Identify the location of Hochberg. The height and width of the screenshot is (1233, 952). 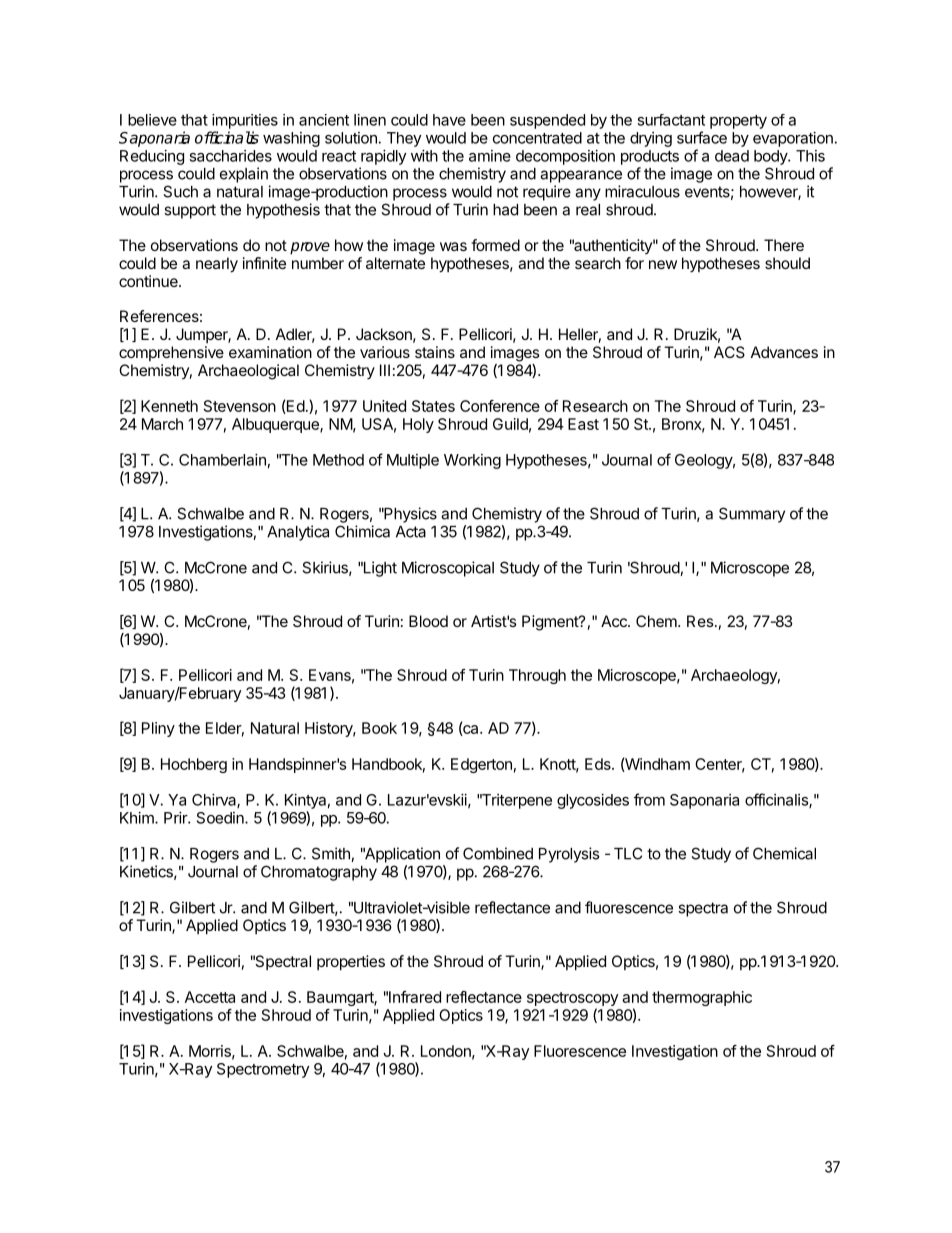
(194, 765).
